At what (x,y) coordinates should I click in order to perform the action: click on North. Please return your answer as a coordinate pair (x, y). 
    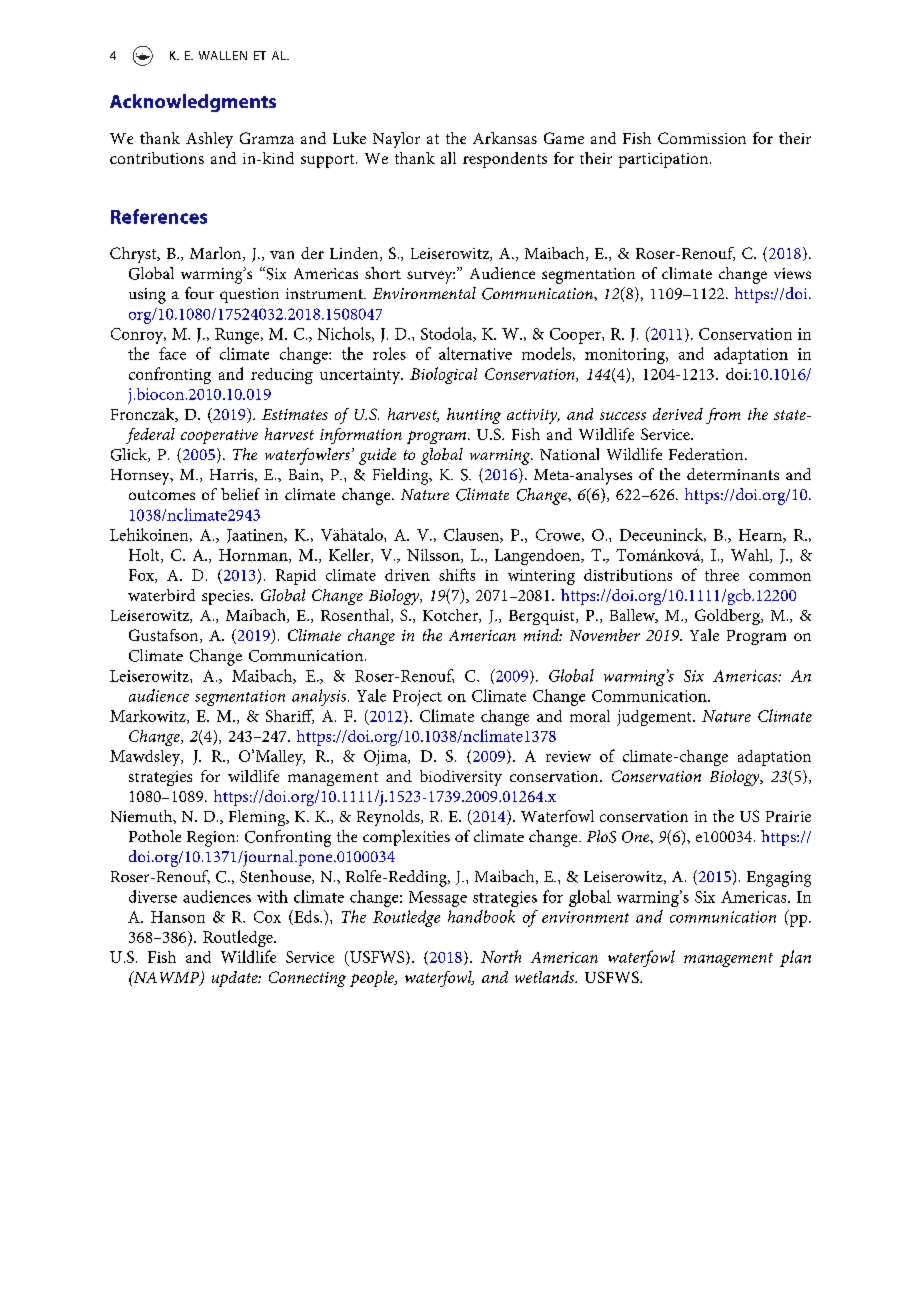
    Looking at the image, I should click on (501, 956).
